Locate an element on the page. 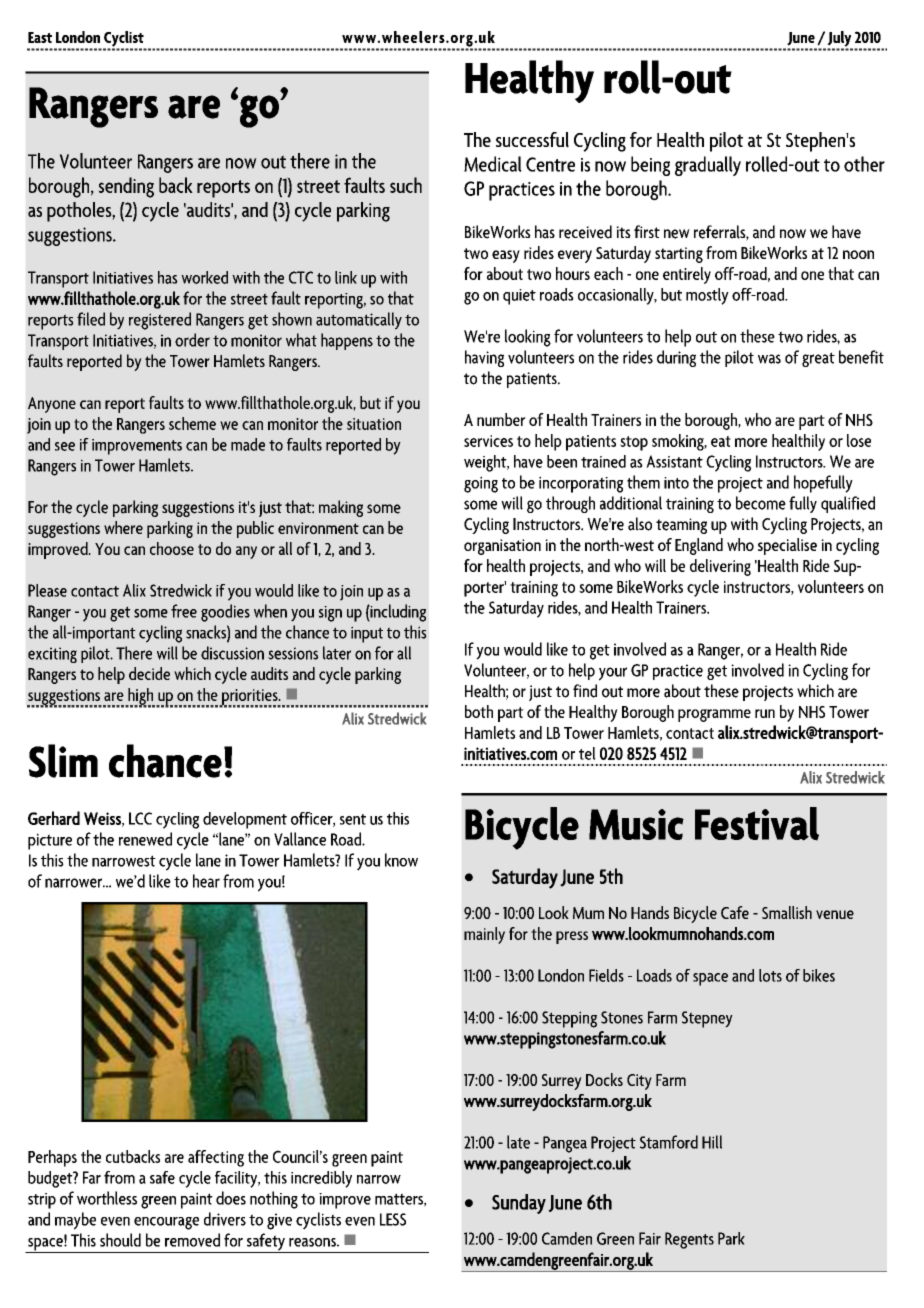  gradually is located at coordinates (708, 166).
